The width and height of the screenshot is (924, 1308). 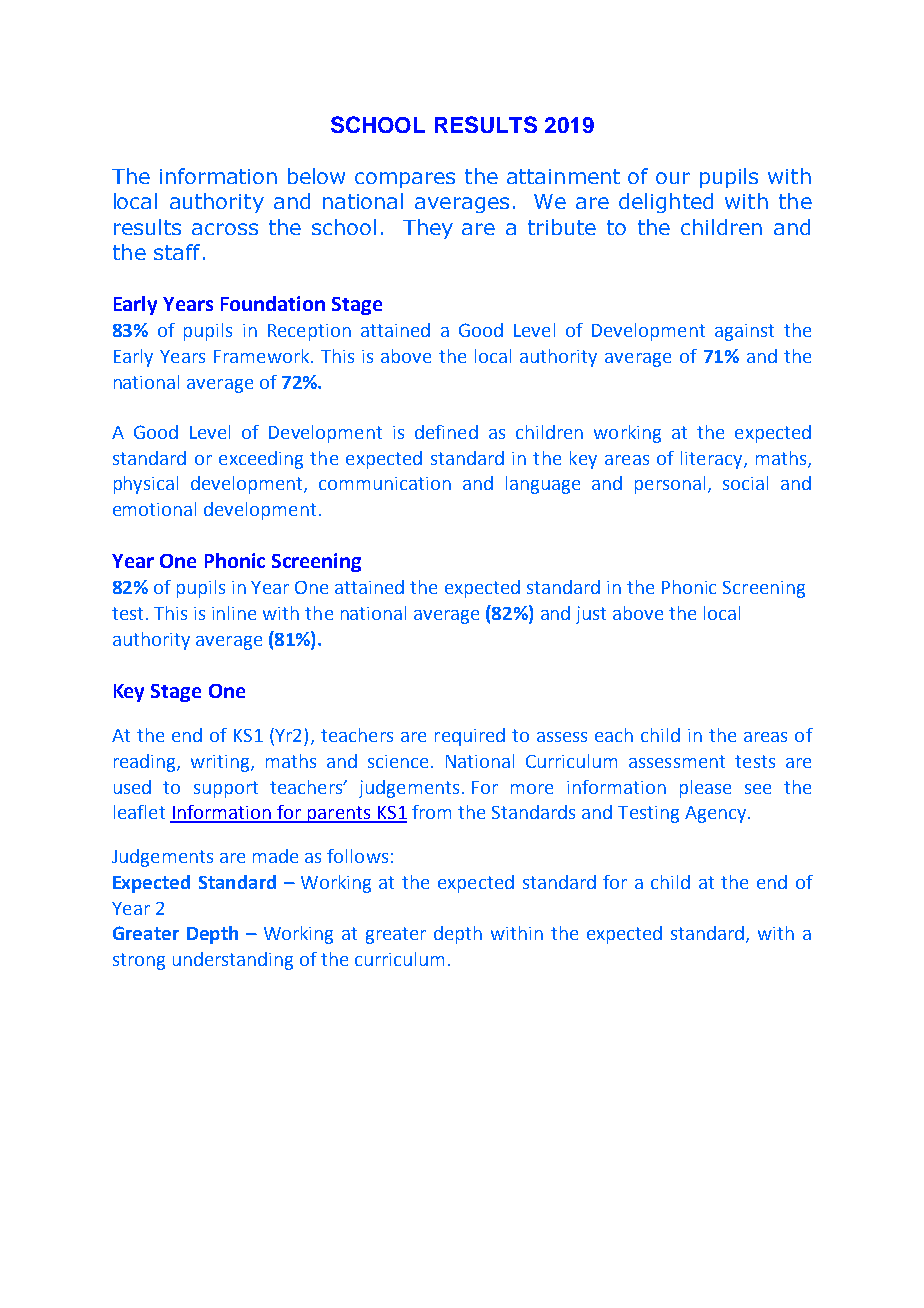 I want to click on understanding, so click(x=233, y=961).
